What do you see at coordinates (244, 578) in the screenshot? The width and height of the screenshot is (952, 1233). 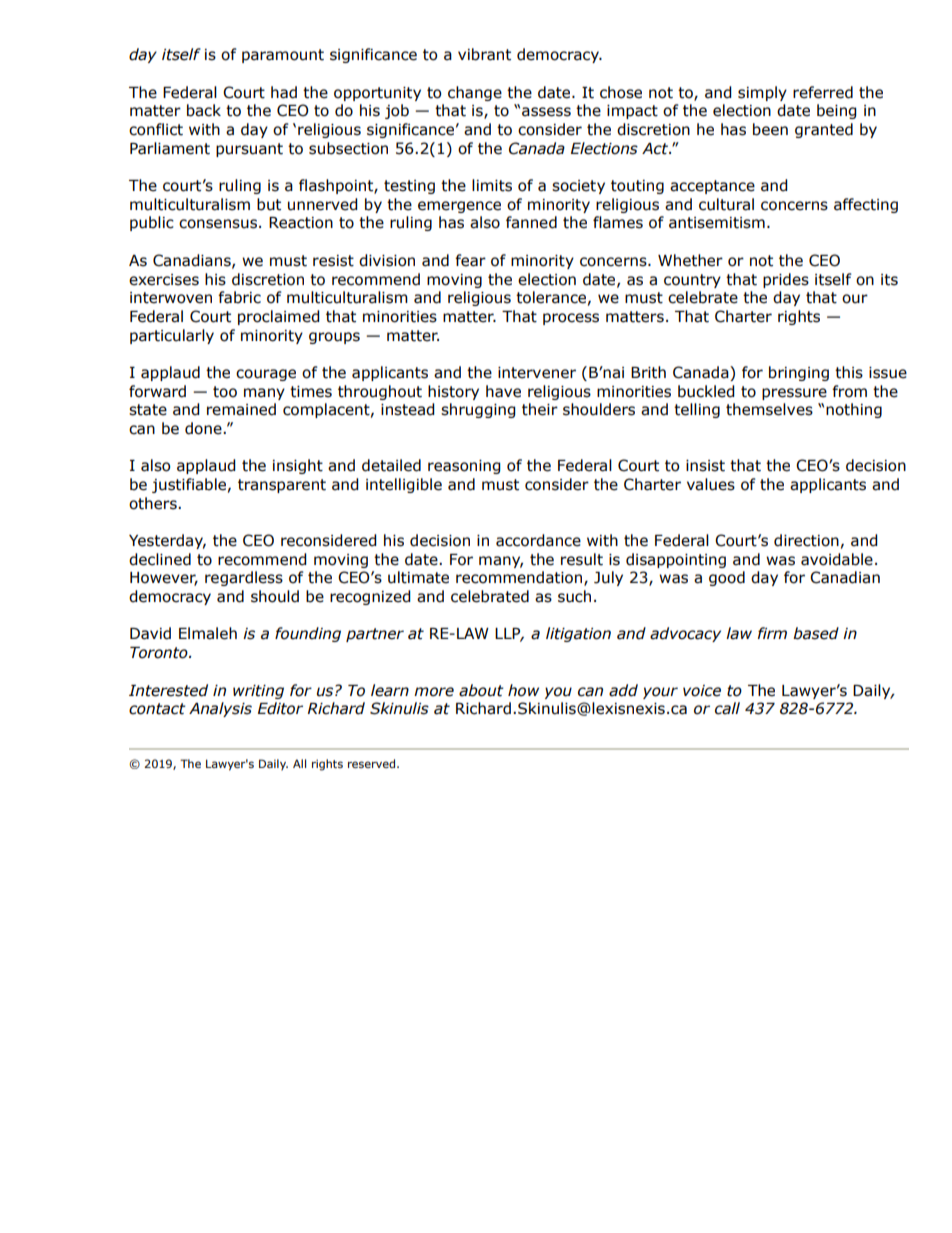 I see `regardless` at bounding box center [244, 578].
